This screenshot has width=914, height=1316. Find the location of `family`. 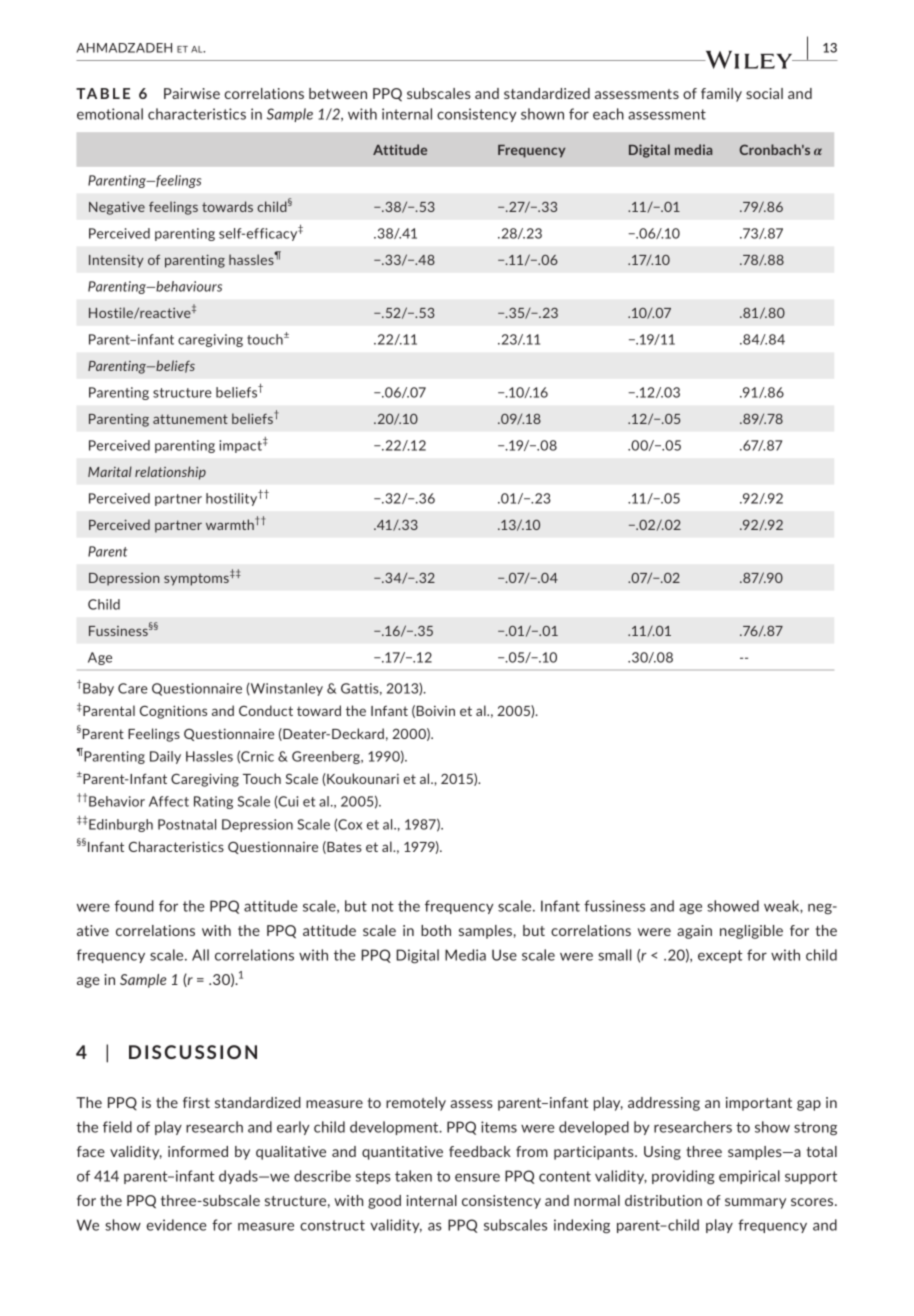

family is located at coordinates (721, 95).
